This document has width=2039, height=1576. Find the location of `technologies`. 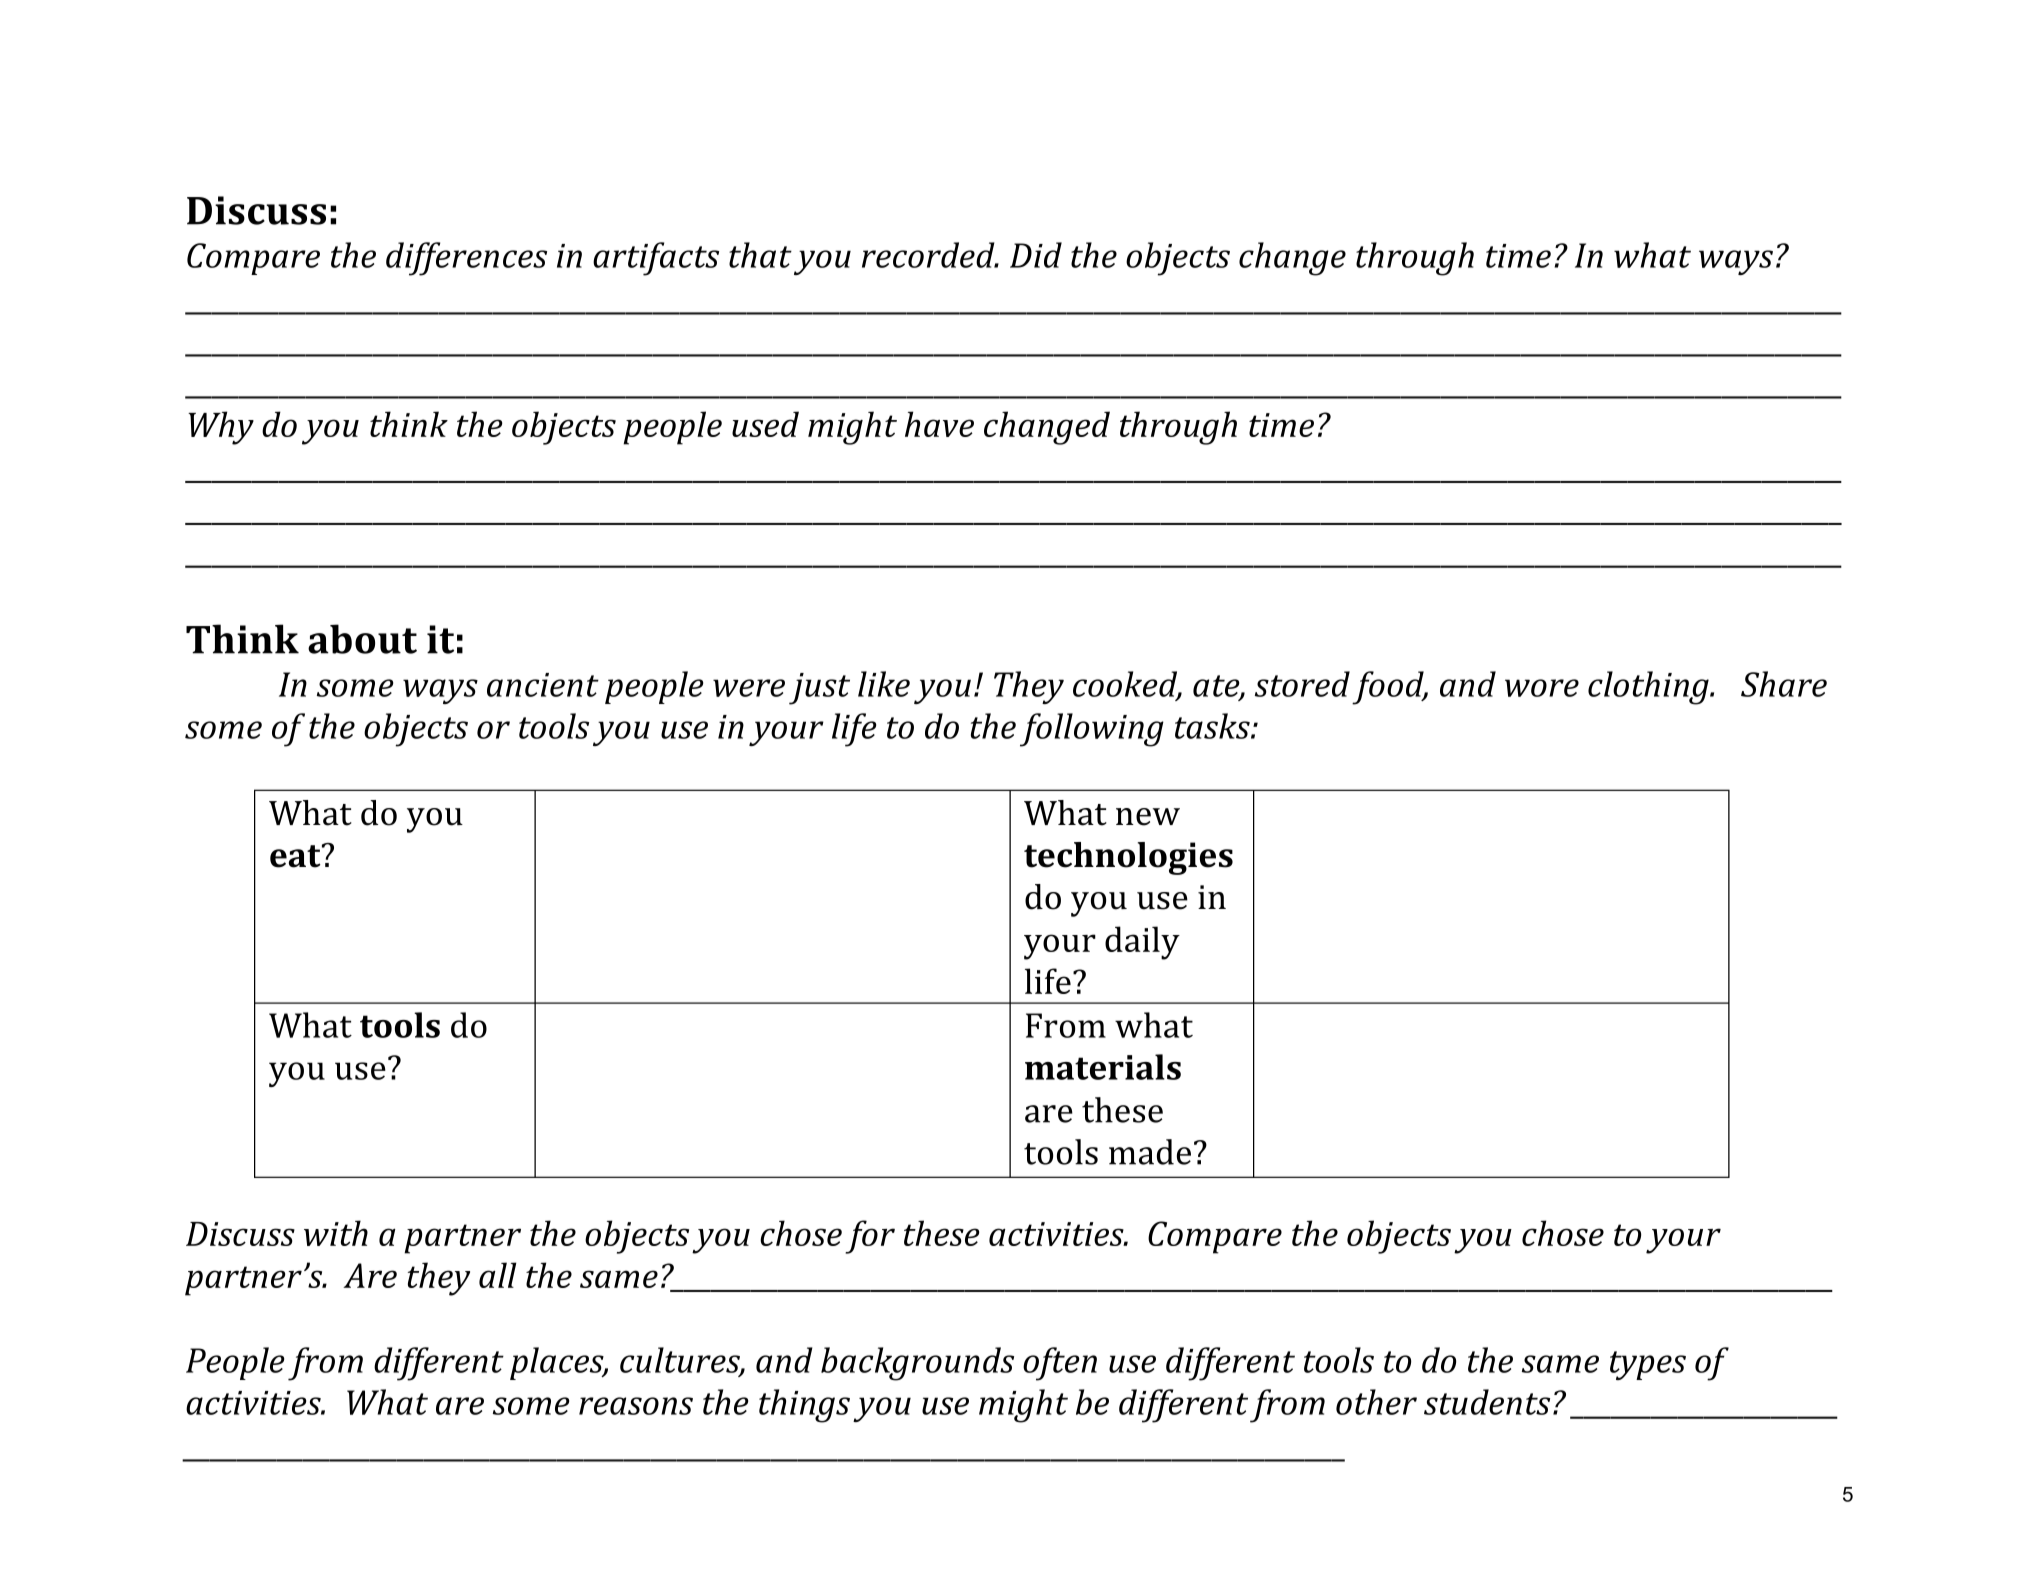

technologies is located at coordinates (1128, 858).
